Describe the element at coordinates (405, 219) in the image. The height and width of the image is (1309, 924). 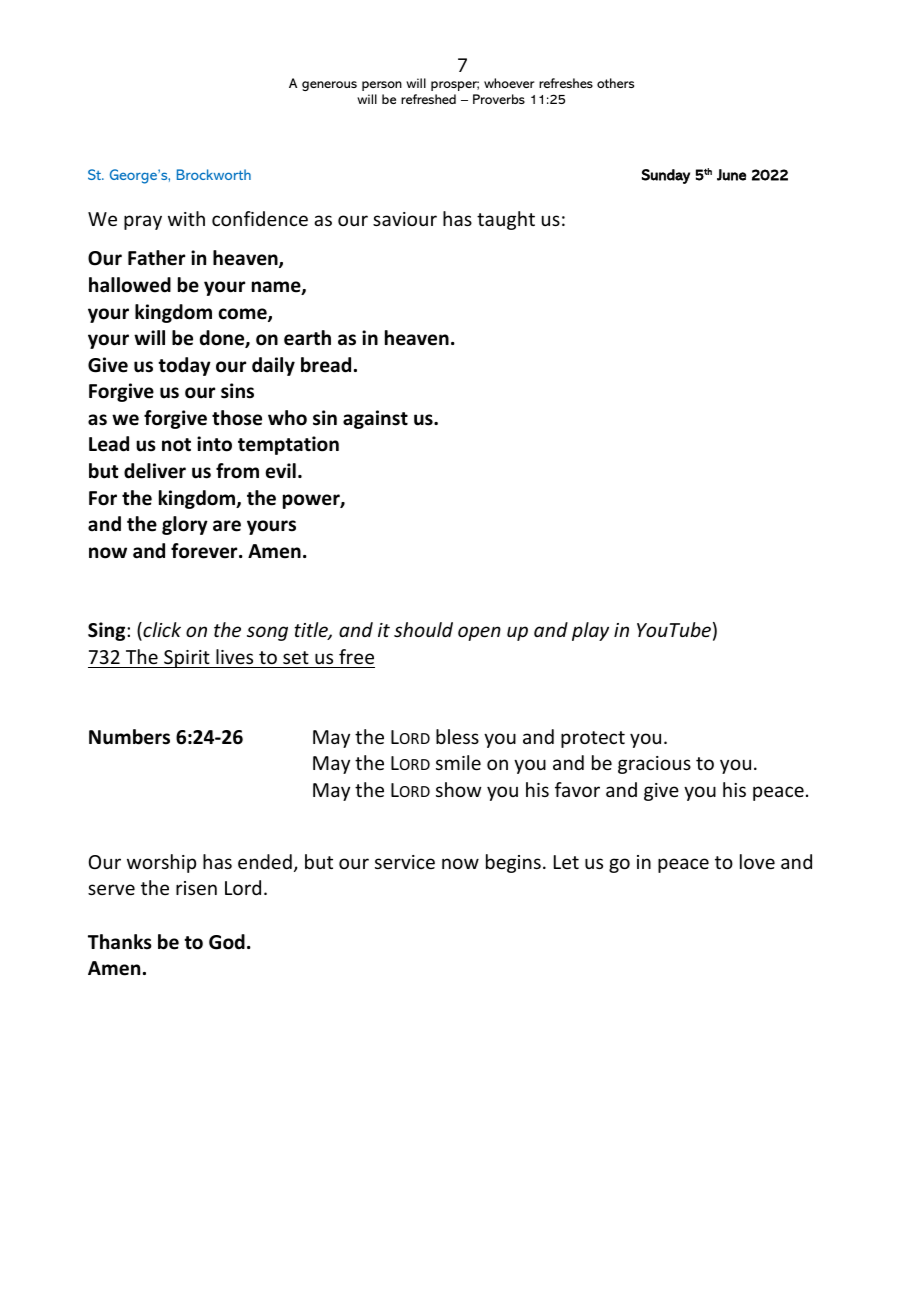
I see `saviour` at that location.
